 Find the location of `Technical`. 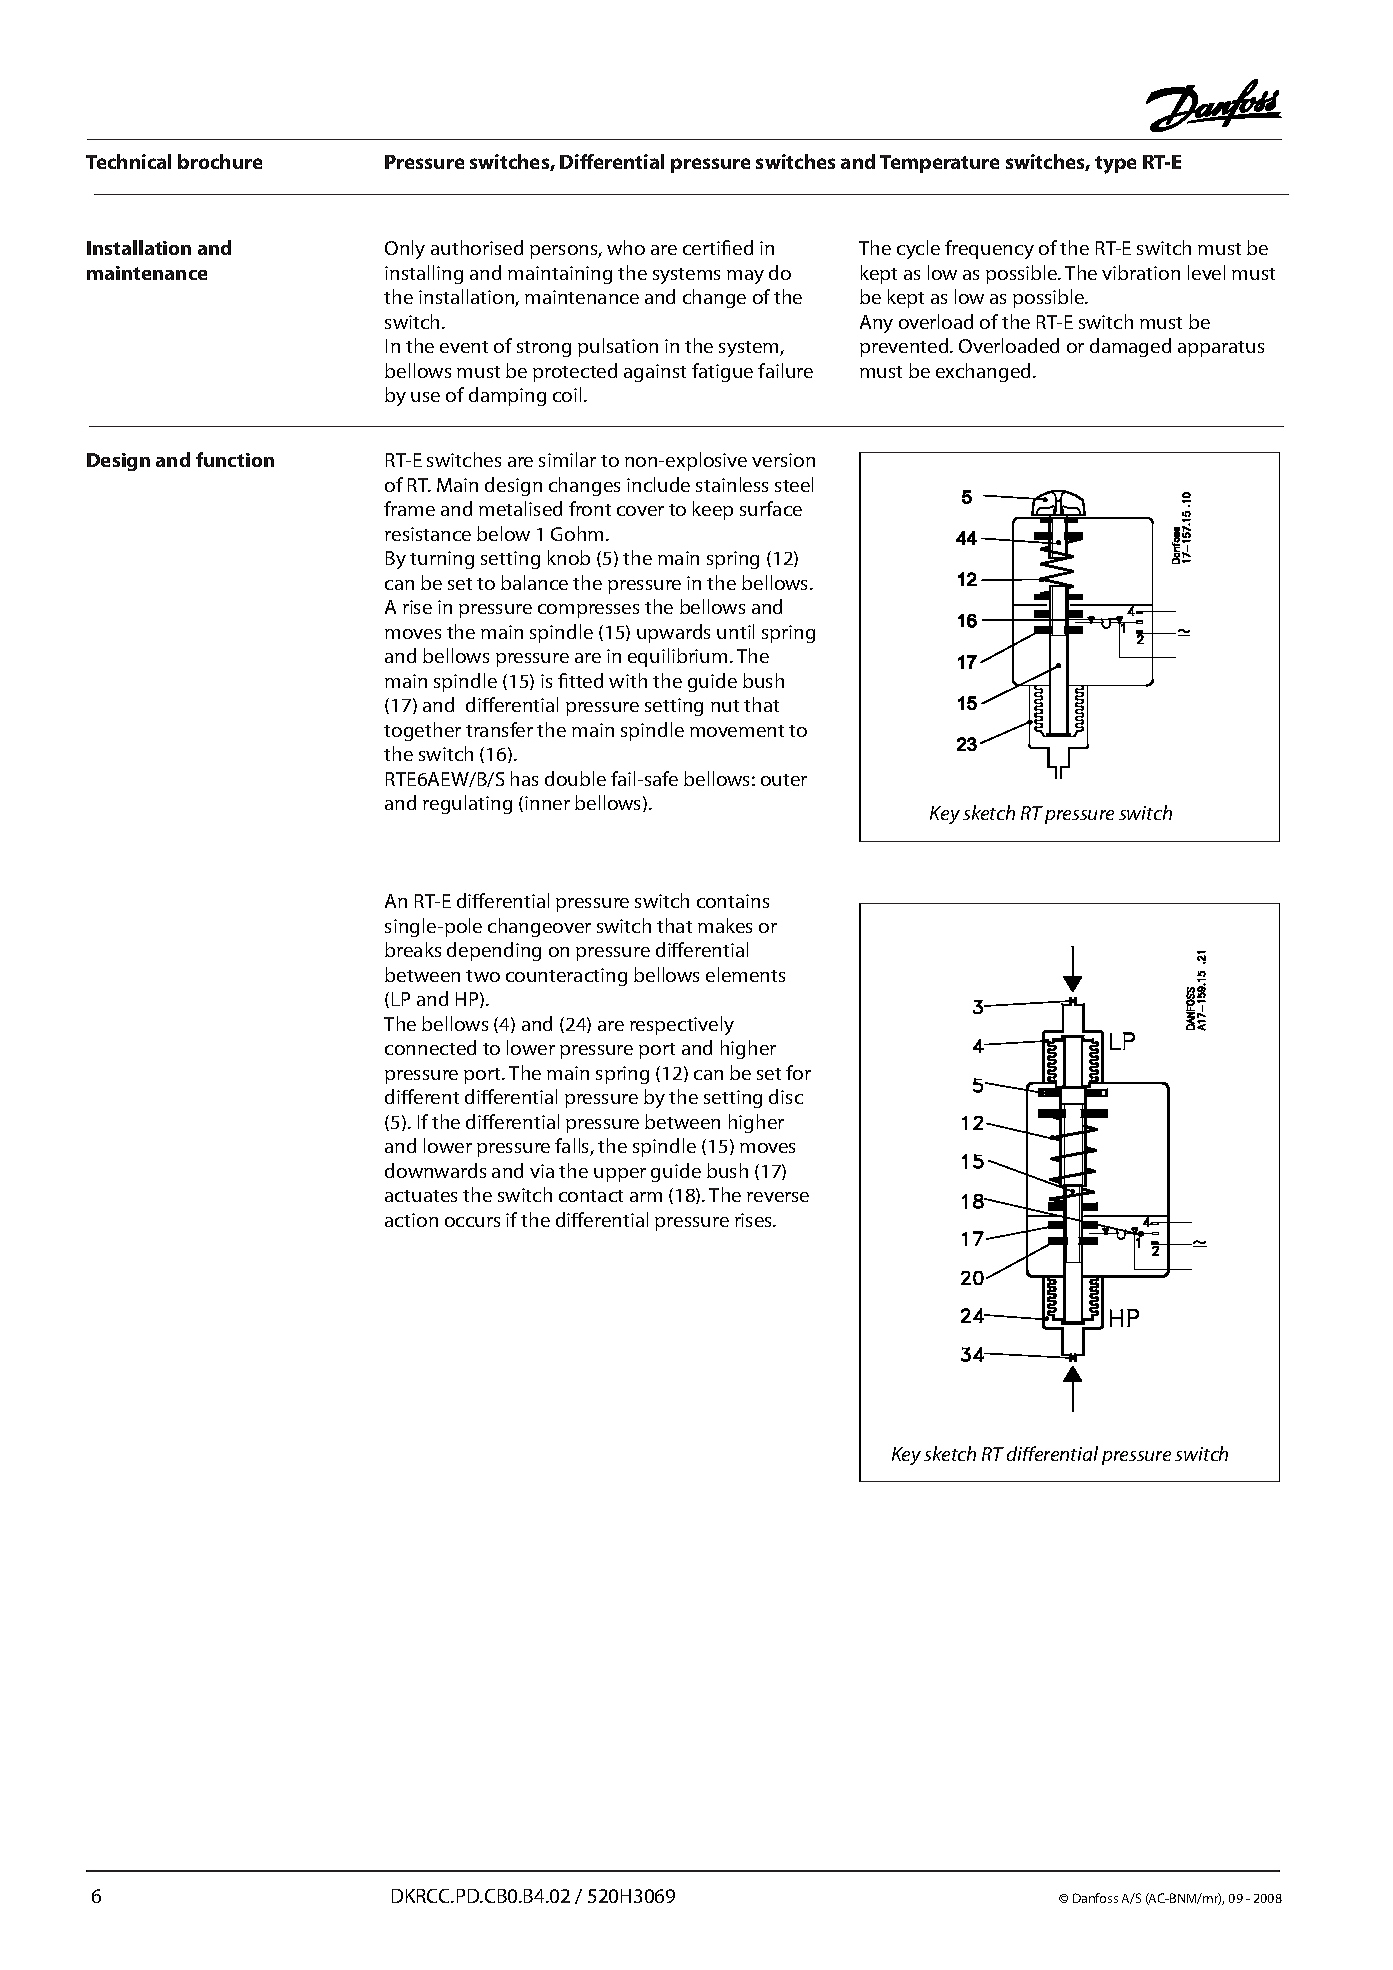

Technical is located at coordinates (128, 161).
